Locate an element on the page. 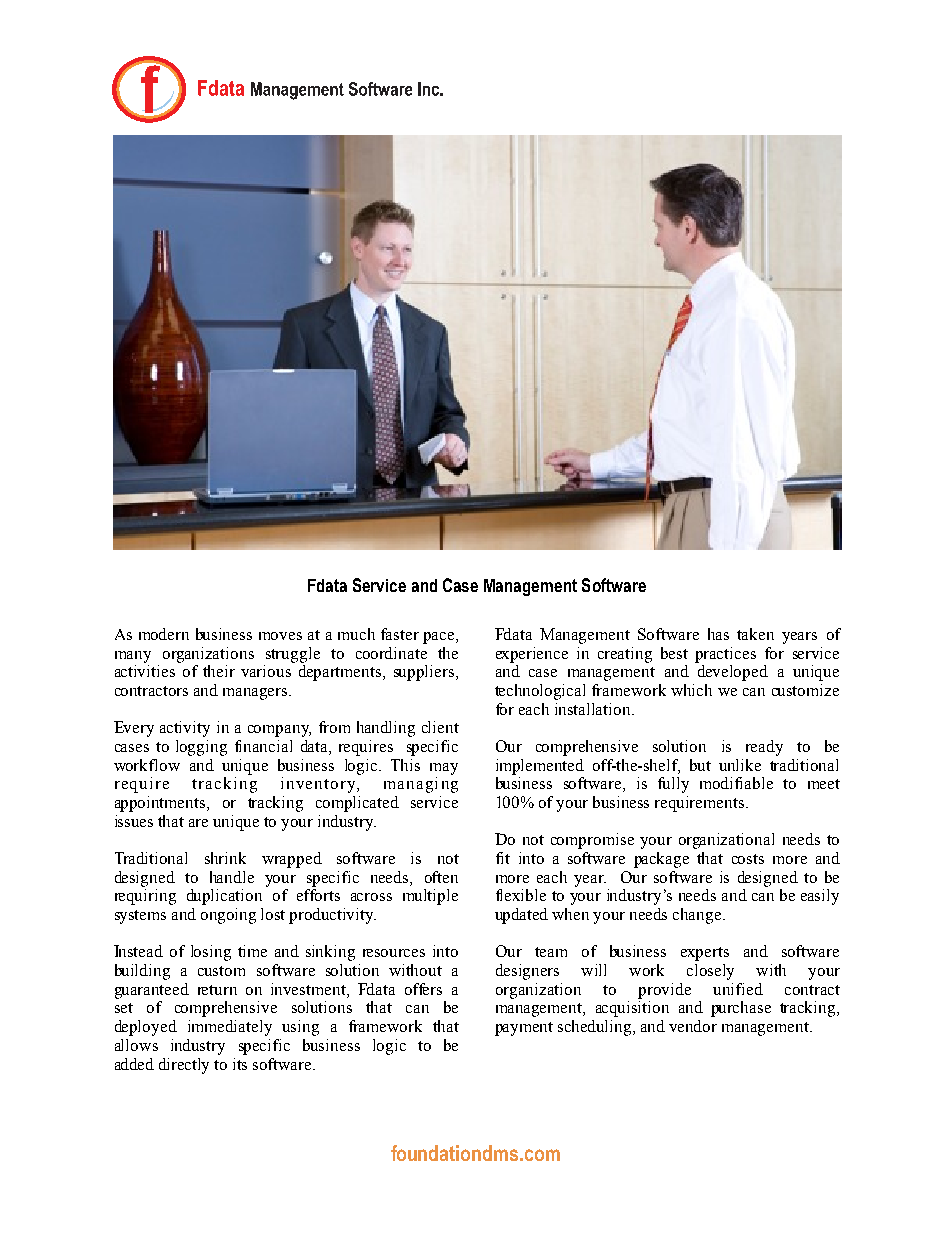 This document has width=952, height=1233. fit is located at coordinates (503, 858).
